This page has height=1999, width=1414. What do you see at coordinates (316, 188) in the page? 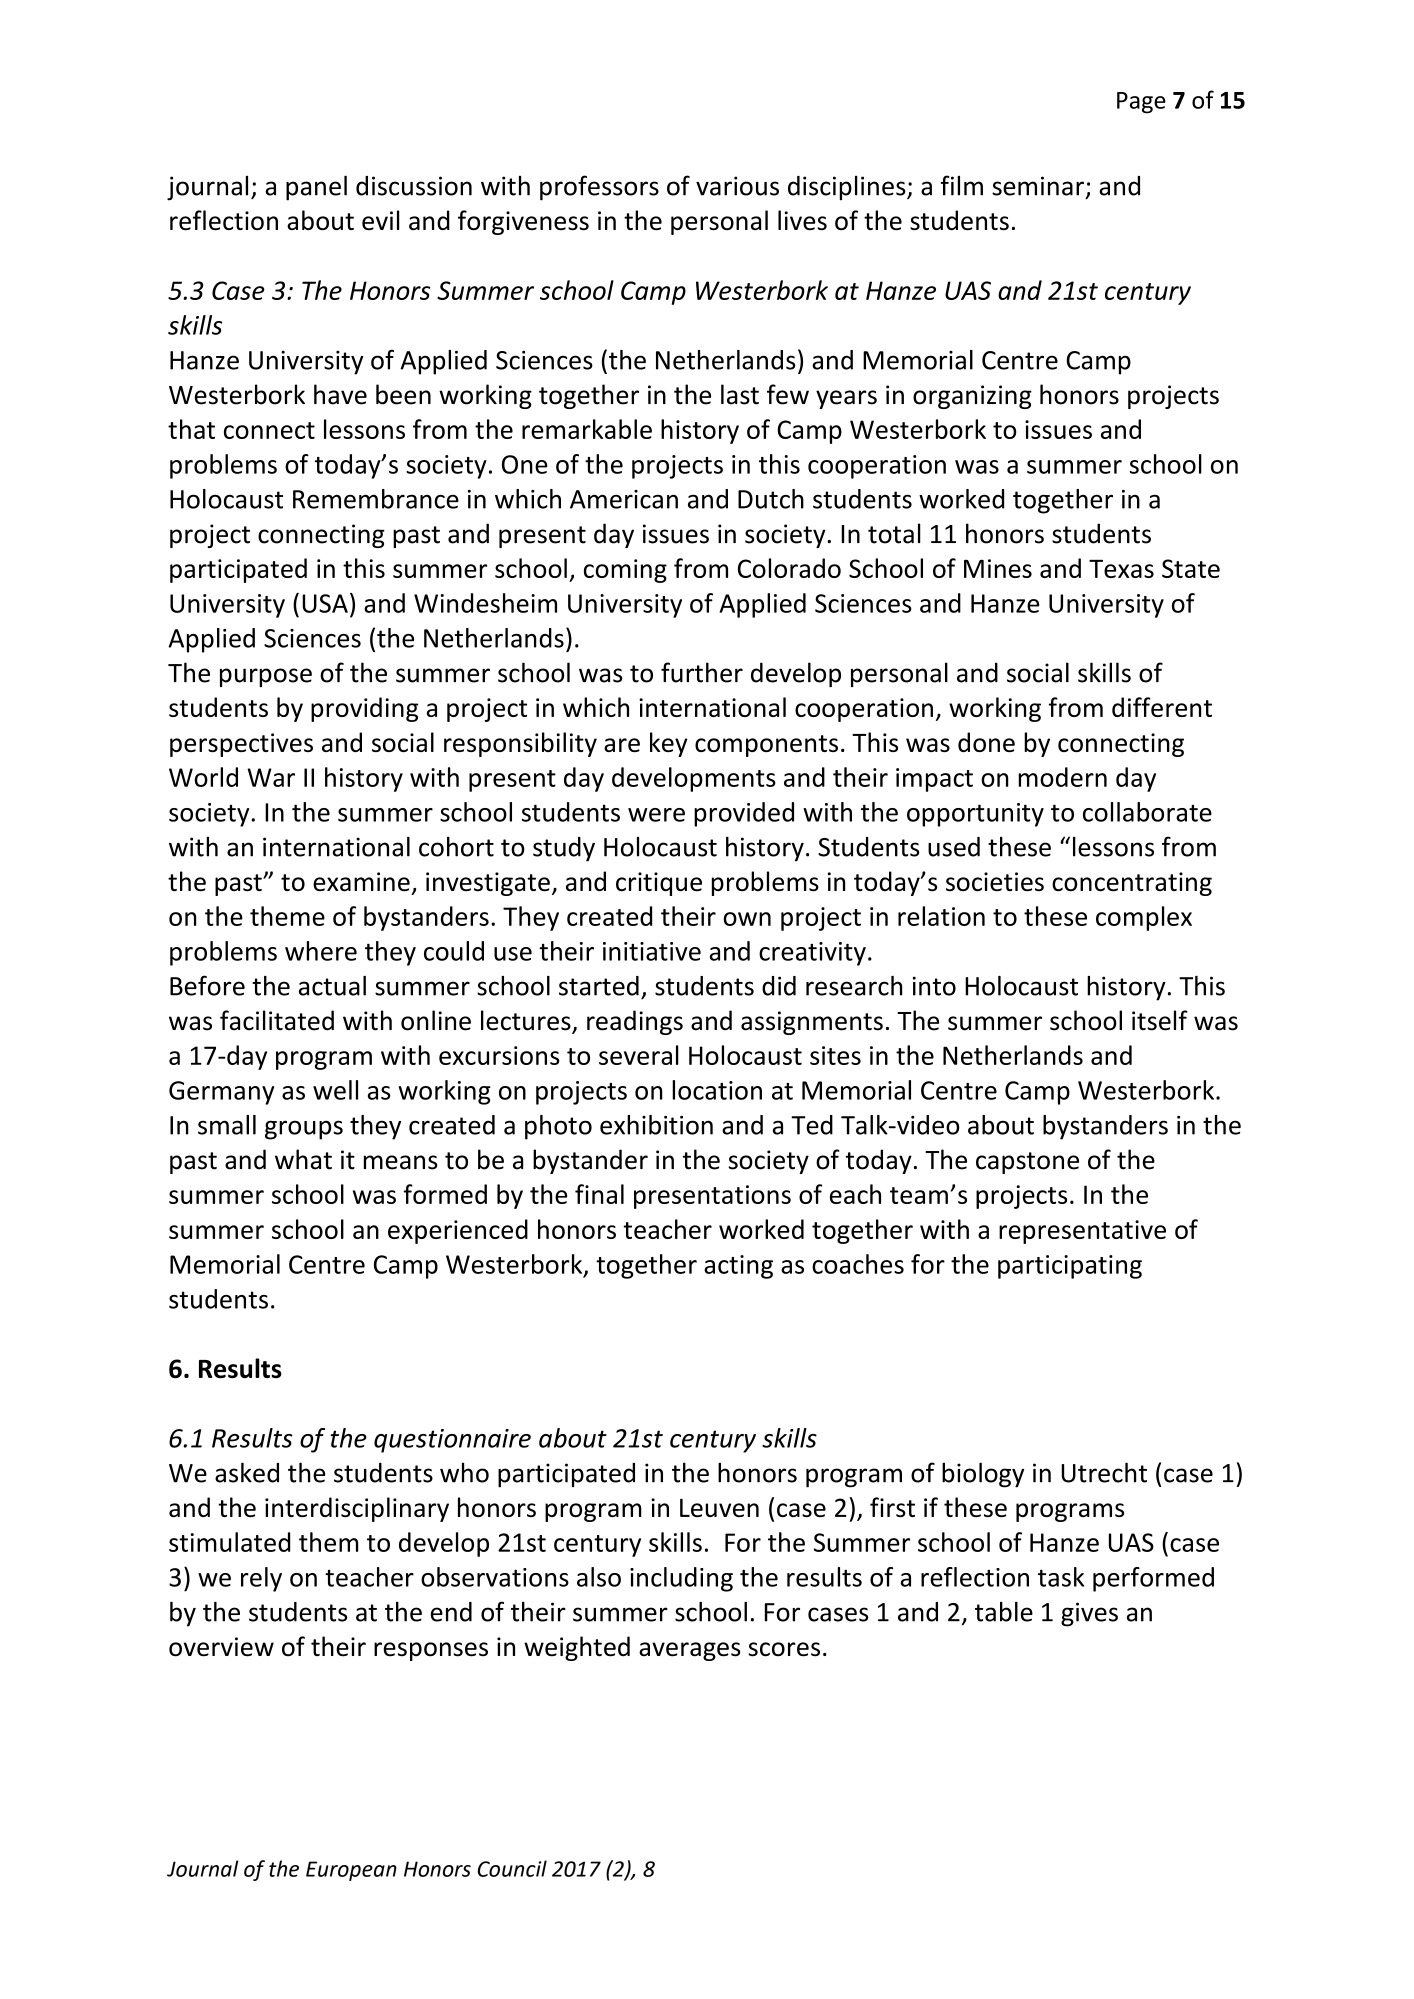
I see `panel` at bounding box center [316, 188].
